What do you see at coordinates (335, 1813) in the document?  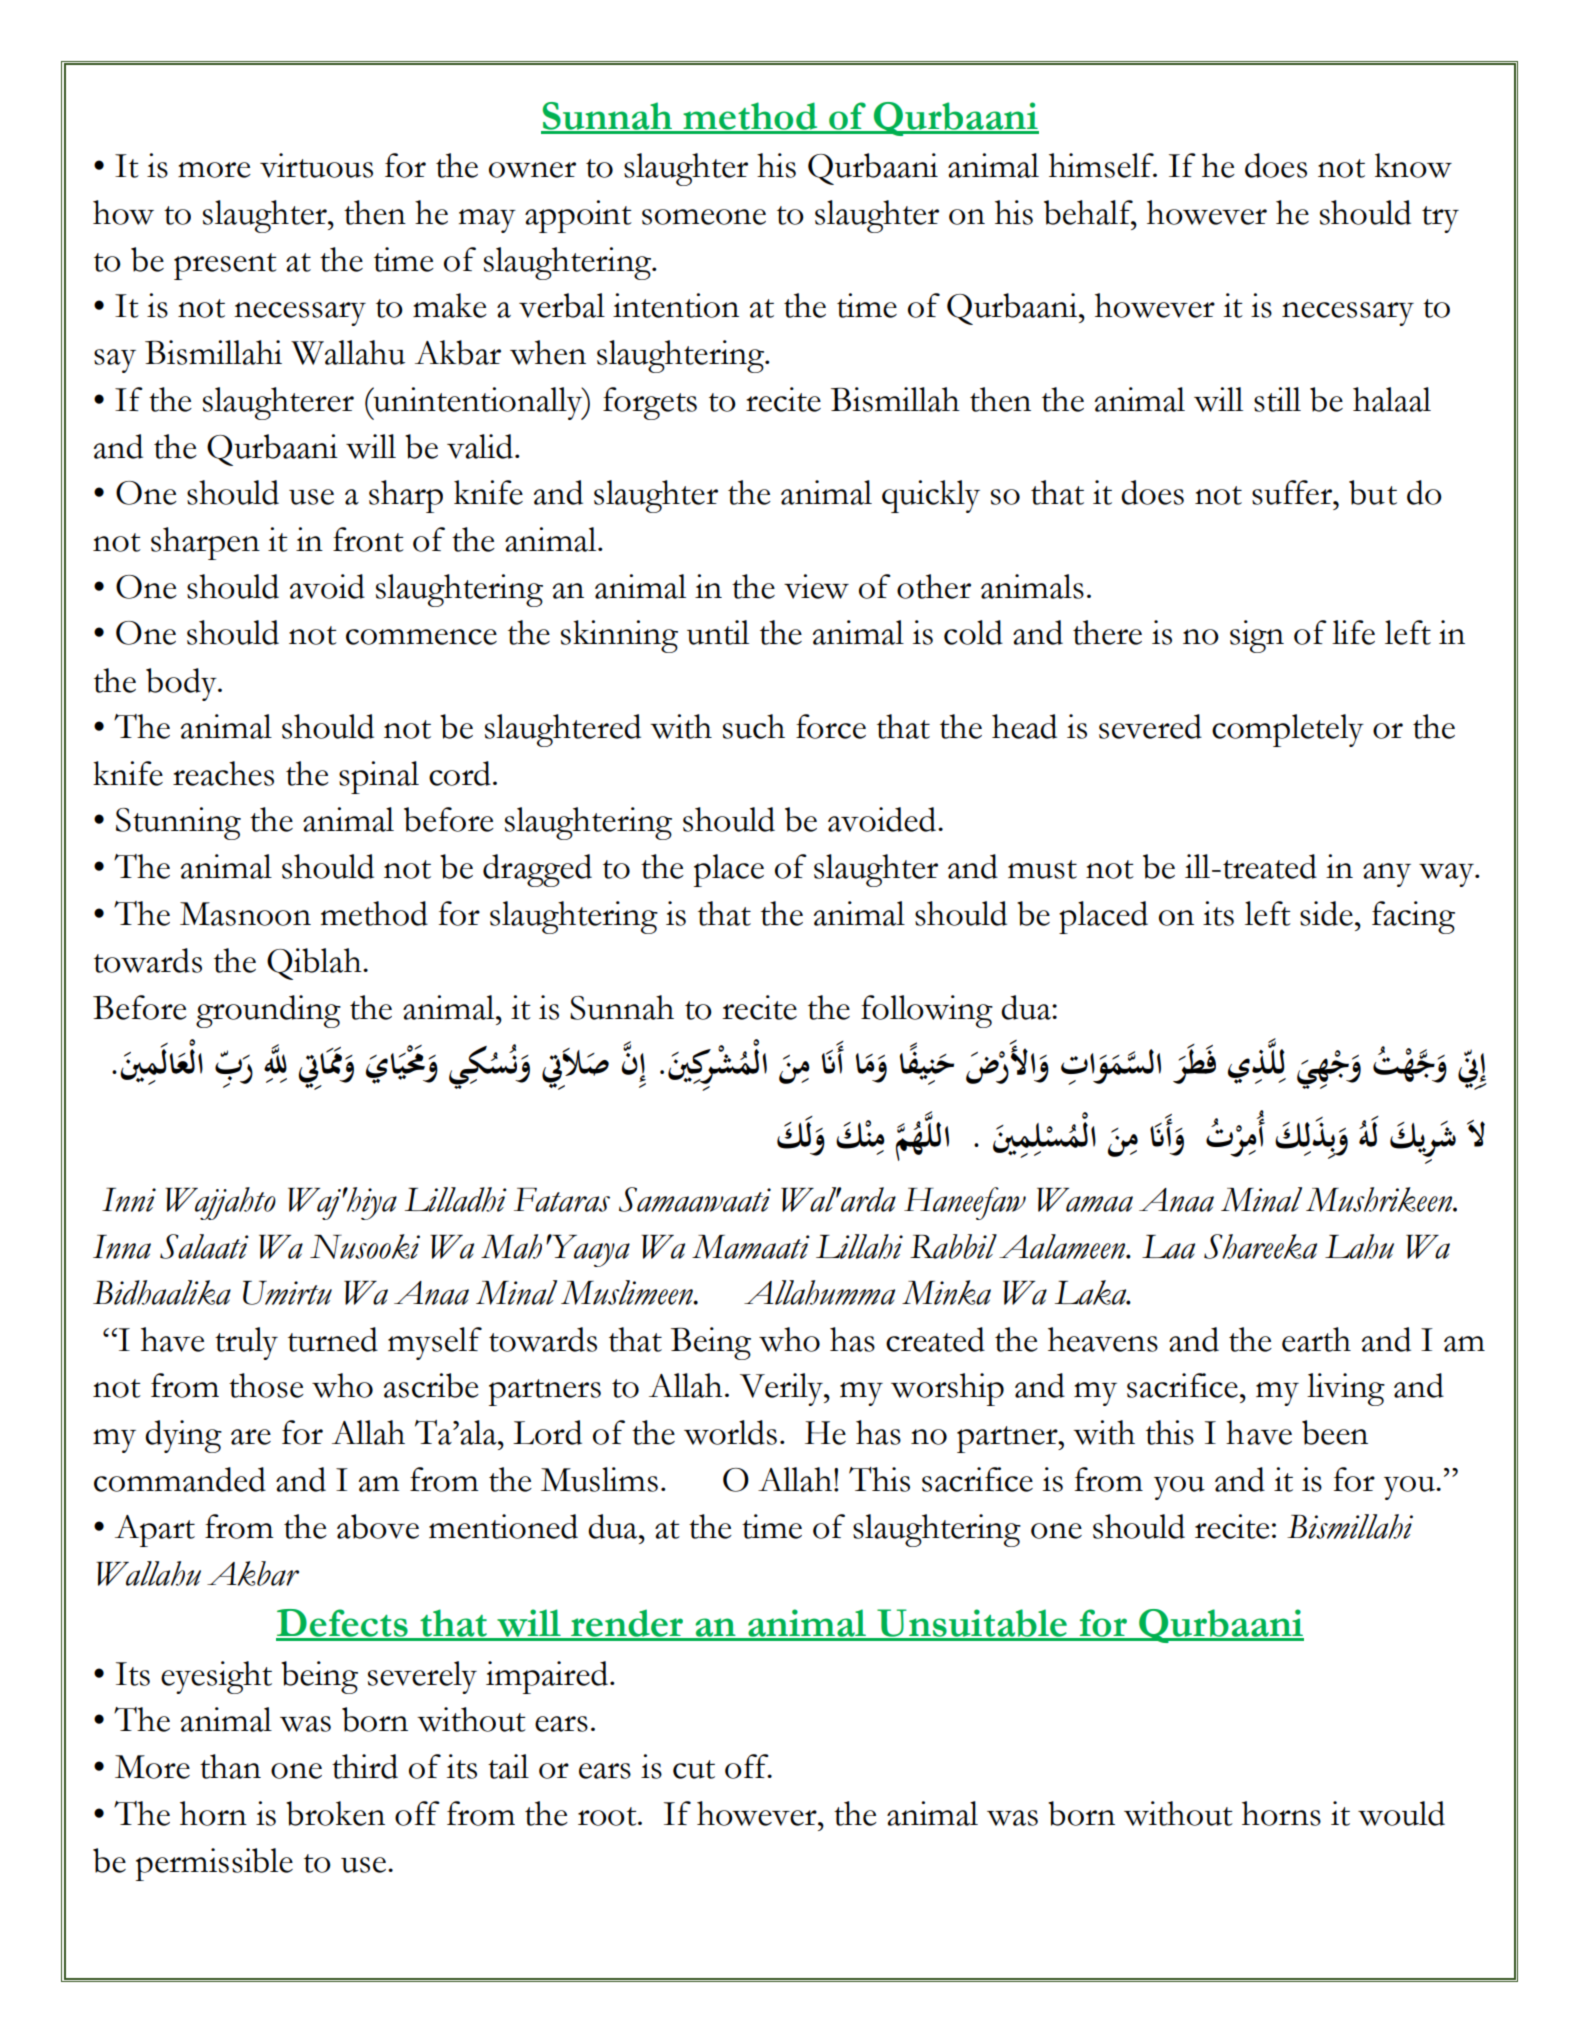 I see `broken` at bounding box center [335, 1813].
